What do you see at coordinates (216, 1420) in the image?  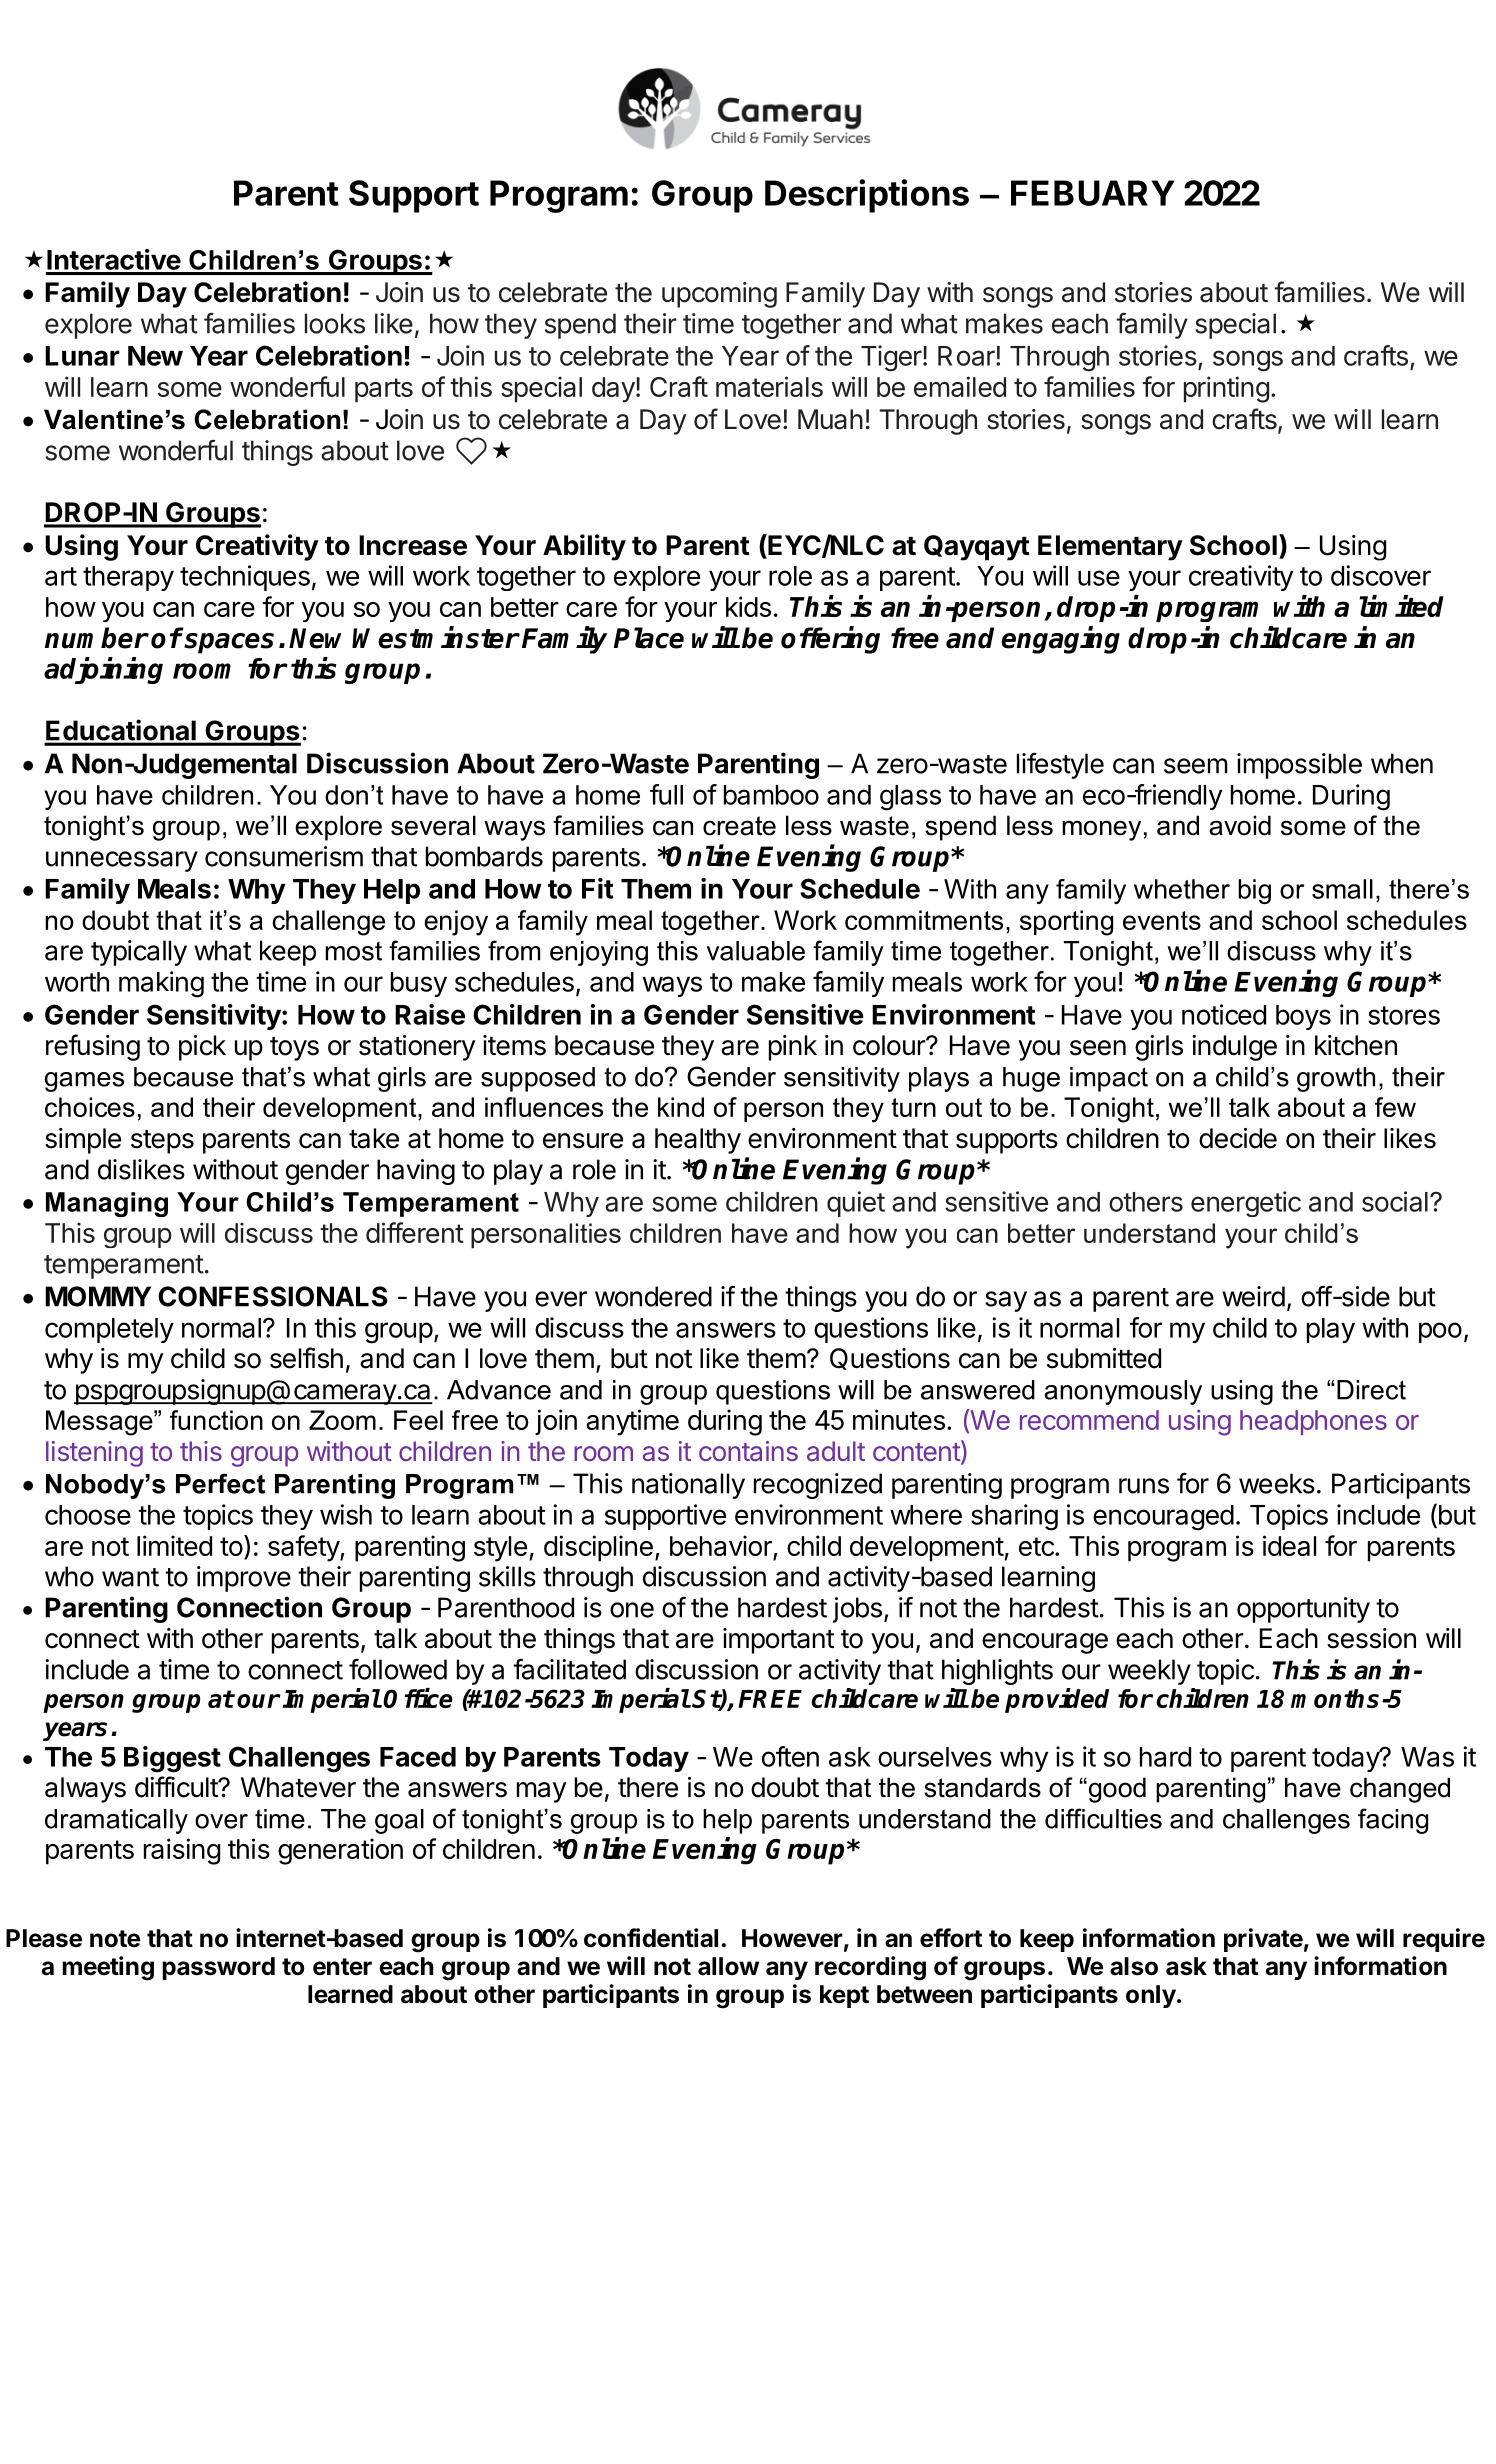 I see `function` at bounding box center [216, 1420].
